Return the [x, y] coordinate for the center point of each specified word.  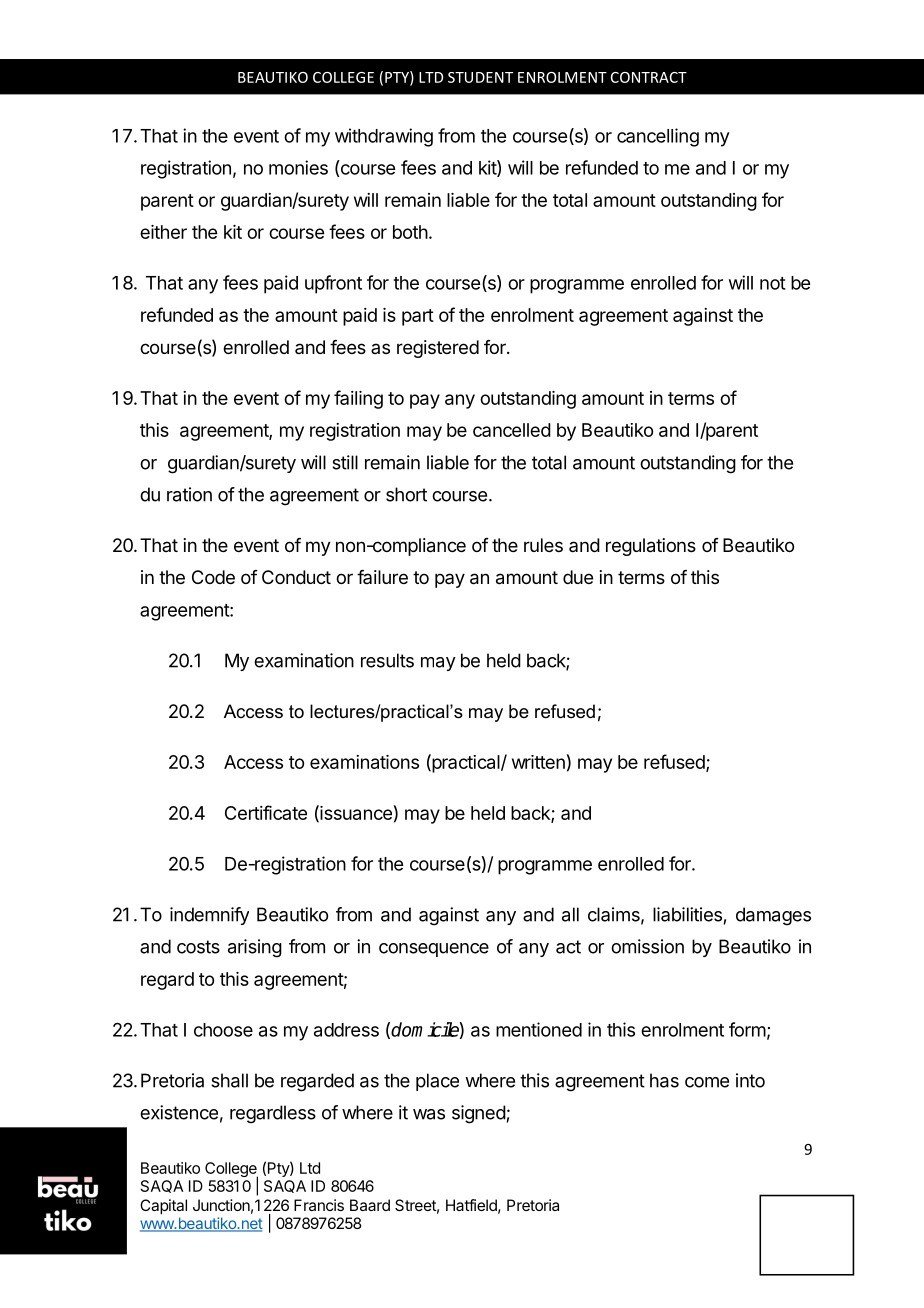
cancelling [658, 137]
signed [479, 1114]
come [707, 1082]
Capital [163, 1207]
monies [298, 167]
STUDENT [480, 77]
